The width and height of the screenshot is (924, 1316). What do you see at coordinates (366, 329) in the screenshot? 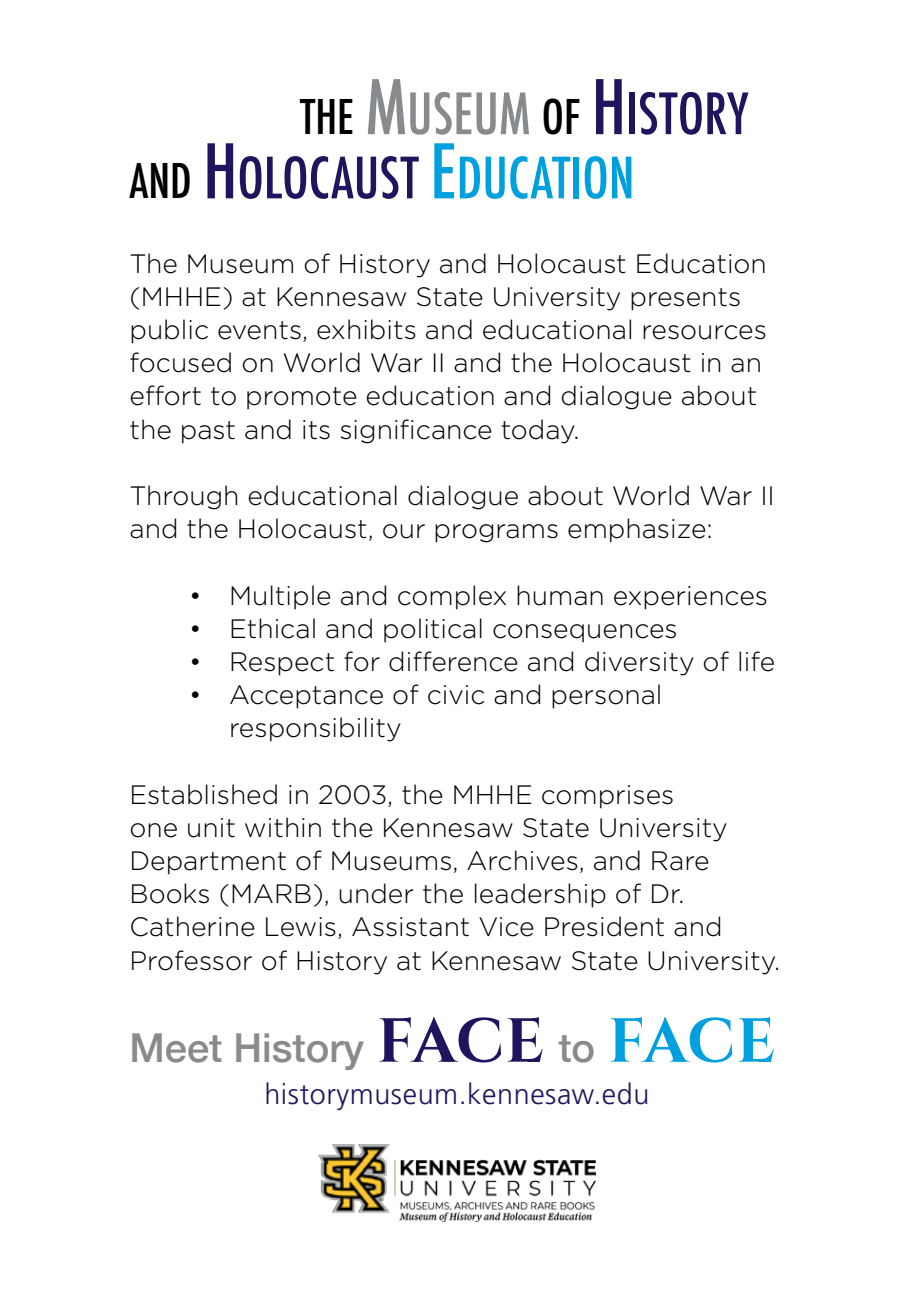
I see `exhibits` at bounding box center [366, 329].
